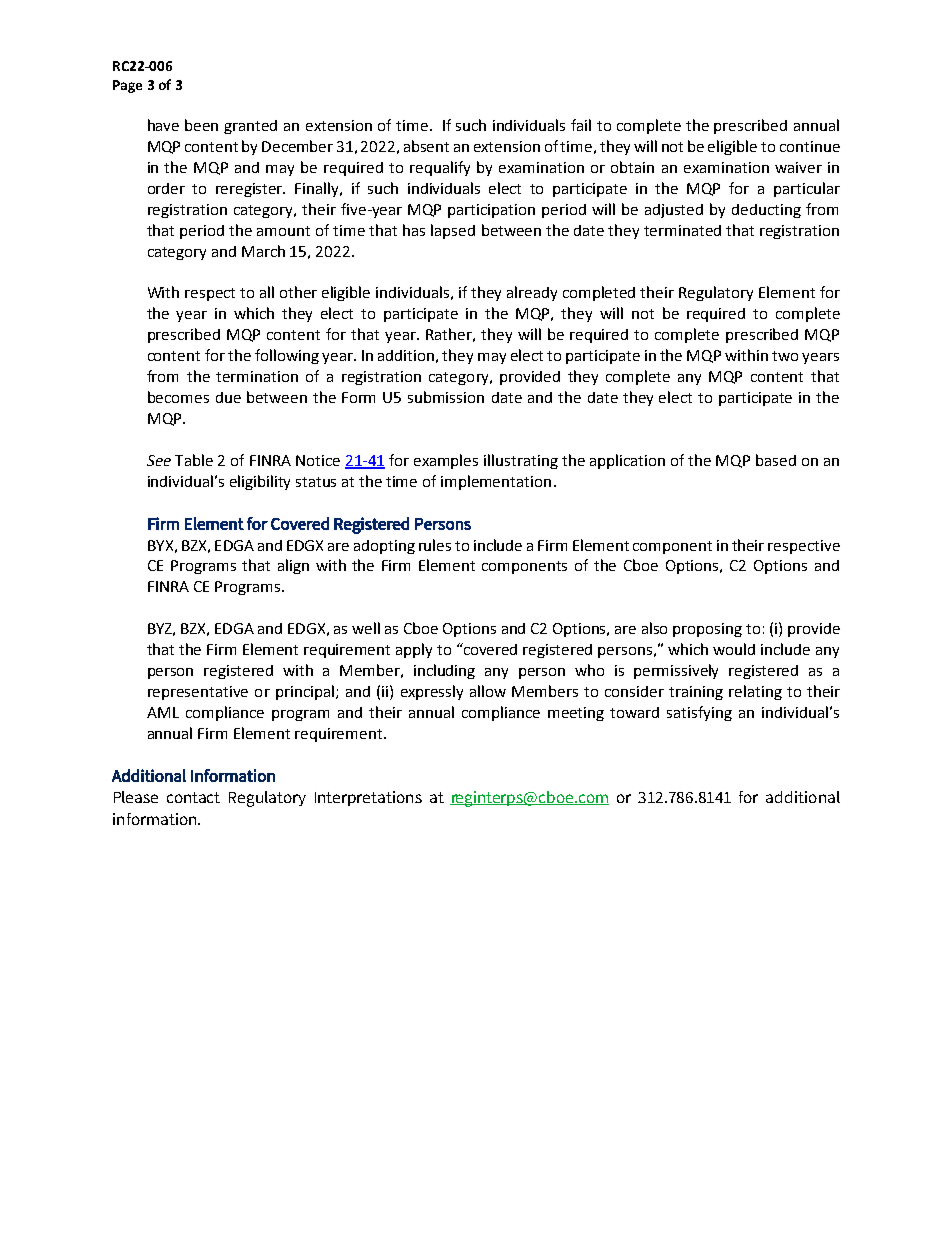 This screenshot has height=1233, width=952. I want to click on rules, so click(435, 545).
